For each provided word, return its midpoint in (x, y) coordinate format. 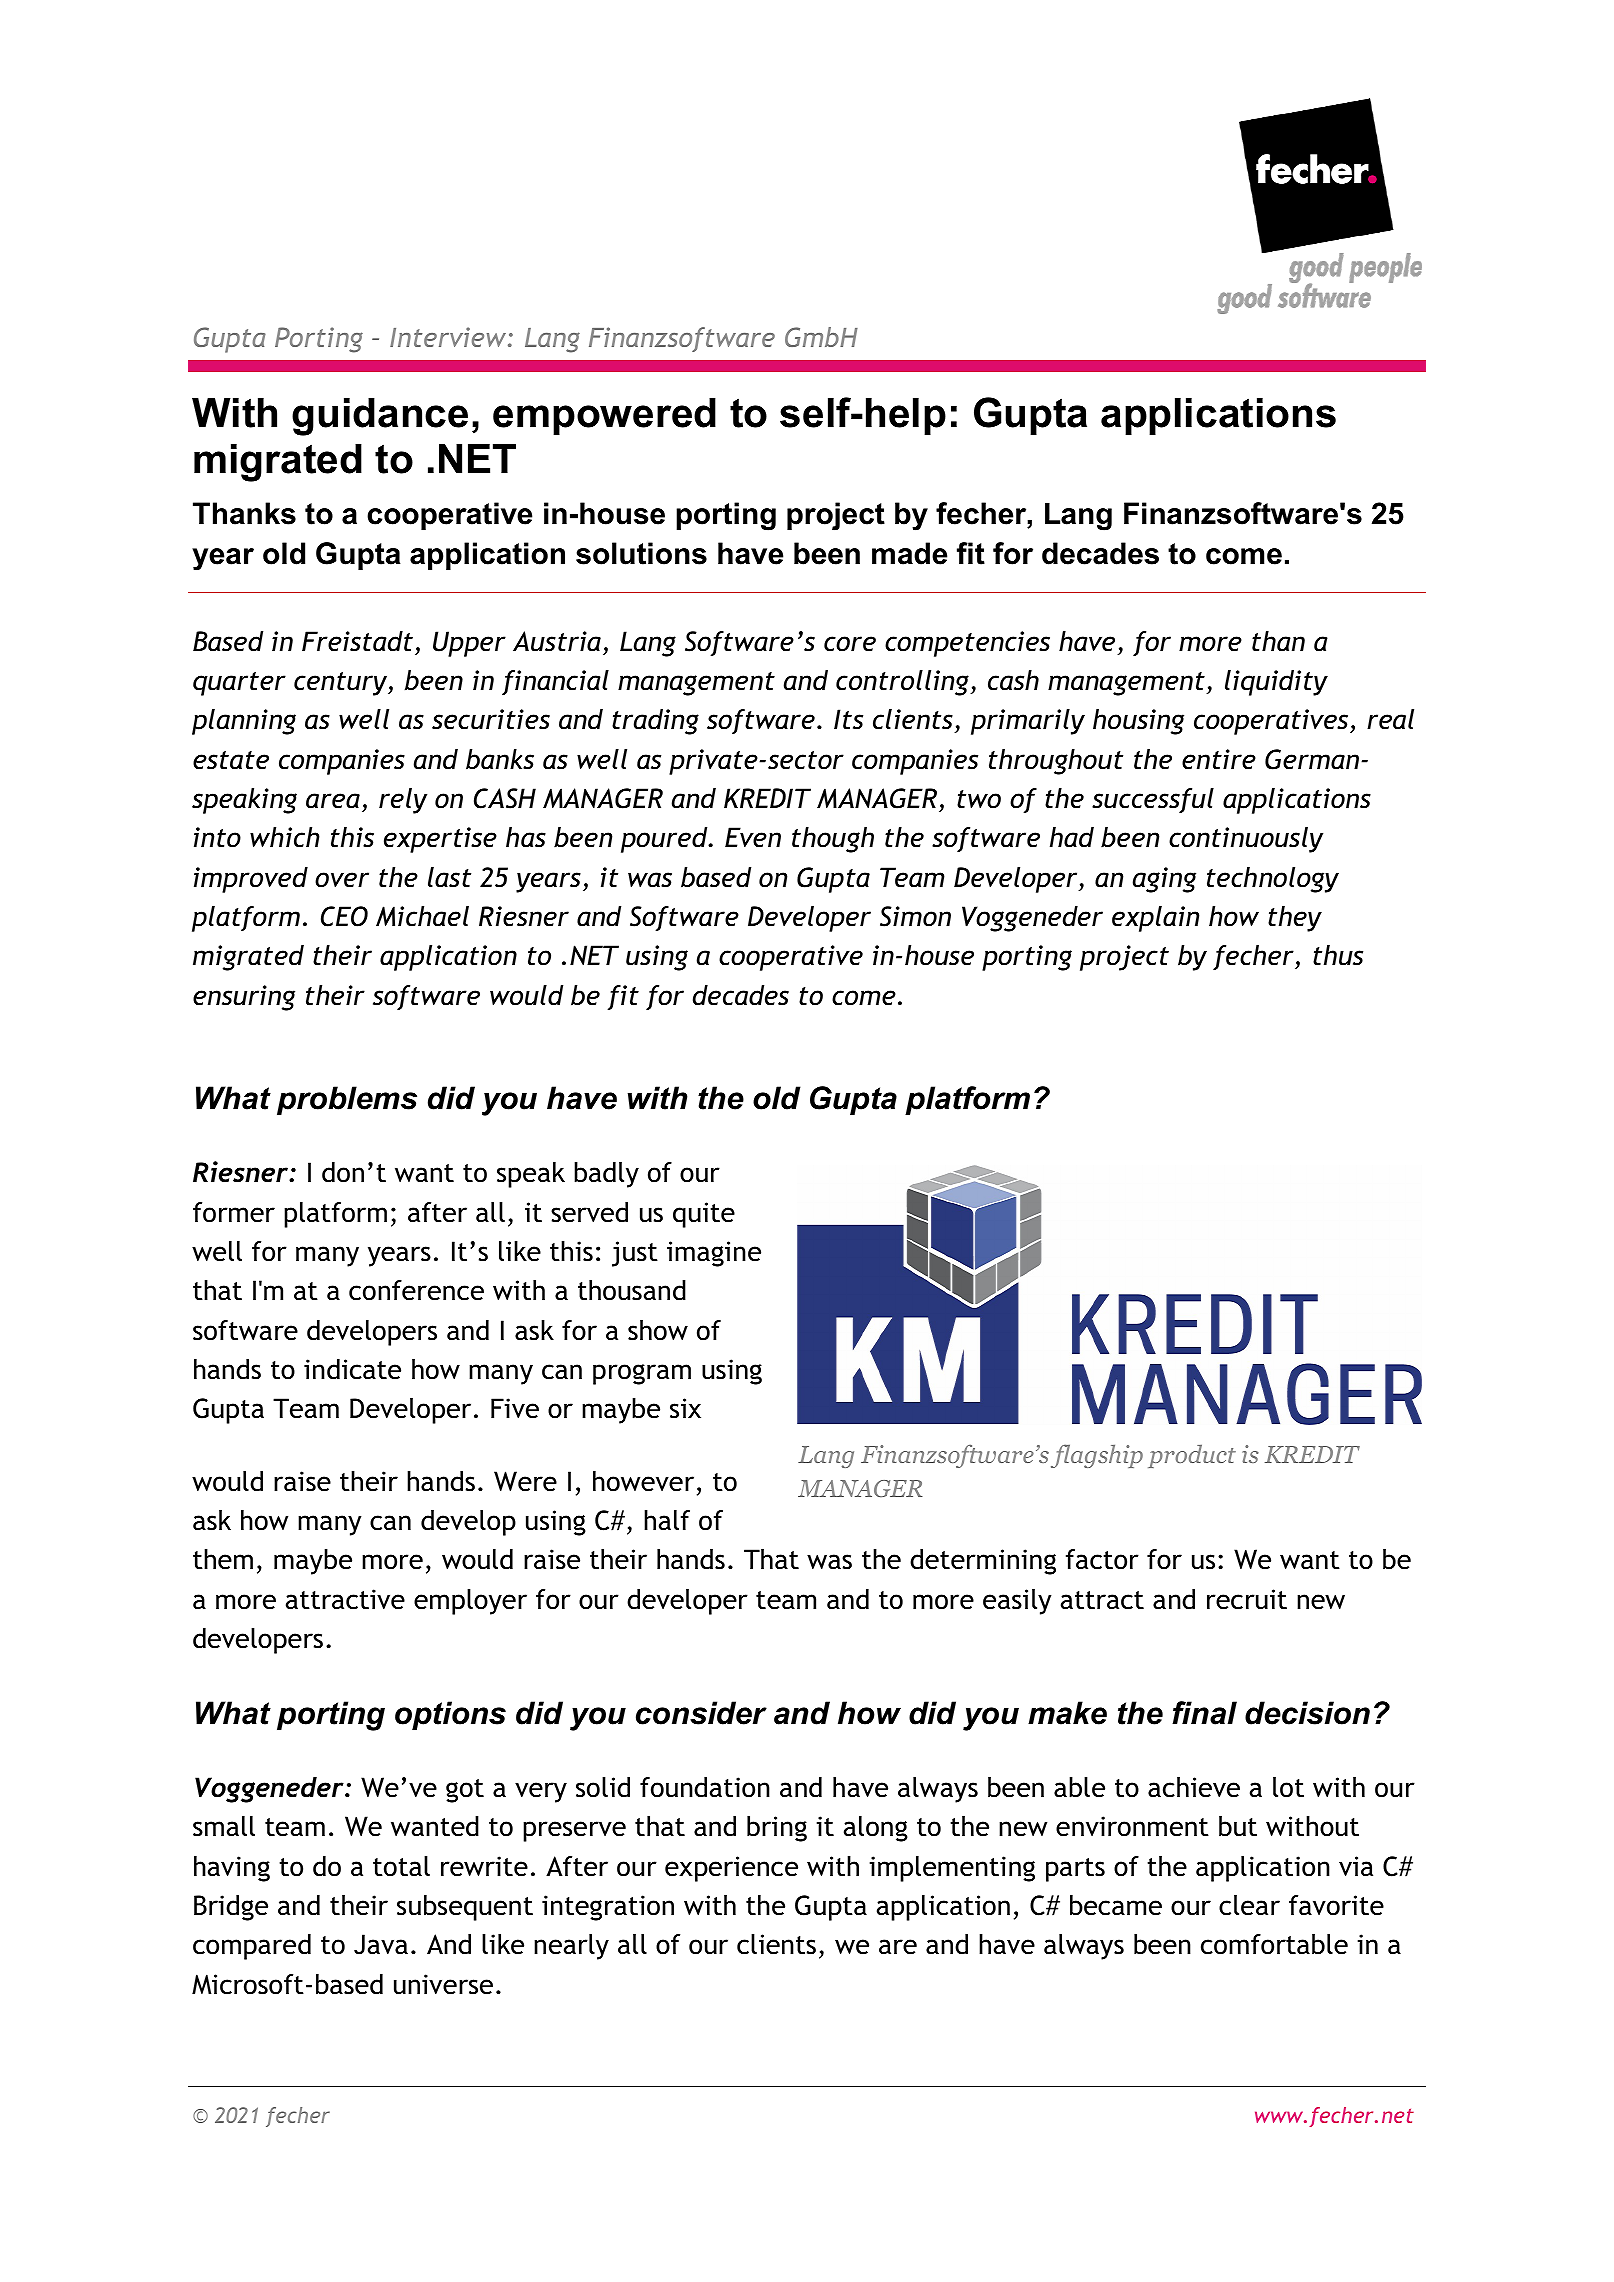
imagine (714, 1254)
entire (1219, 759)
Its (848, 719)
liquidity (1276, 683)
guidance (380, 417)
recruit (1247, 1599)
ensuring (244, 998)
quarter (239, 684)
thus (1338, 955)
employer (470, 1602)
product (1192, 1456)
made (909, 553)
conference (416, 1290)
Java (381, 1944)
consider (701, 1713)
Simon (915, 916)
